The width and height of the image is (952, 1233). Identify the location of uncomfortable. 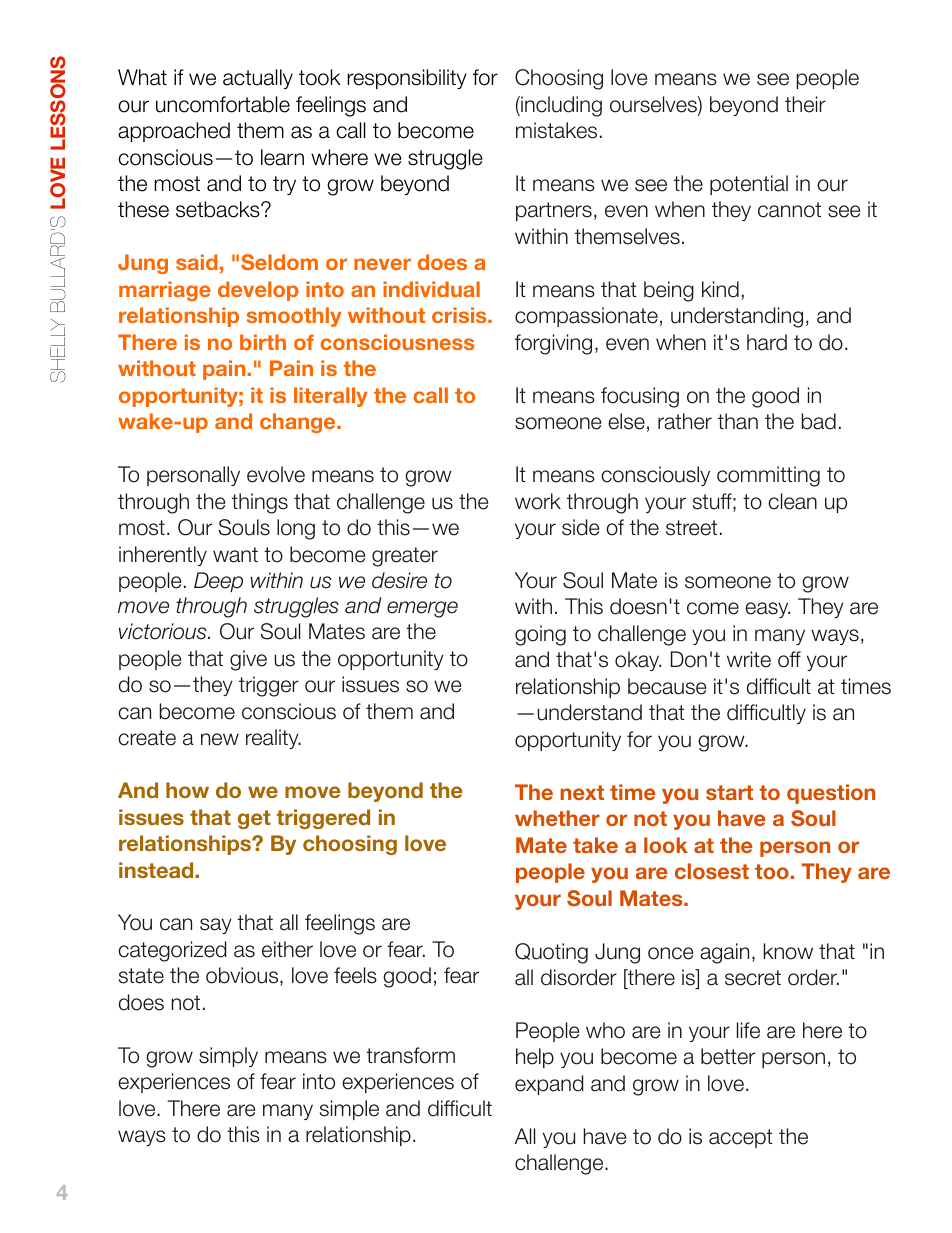
(223, 104).
